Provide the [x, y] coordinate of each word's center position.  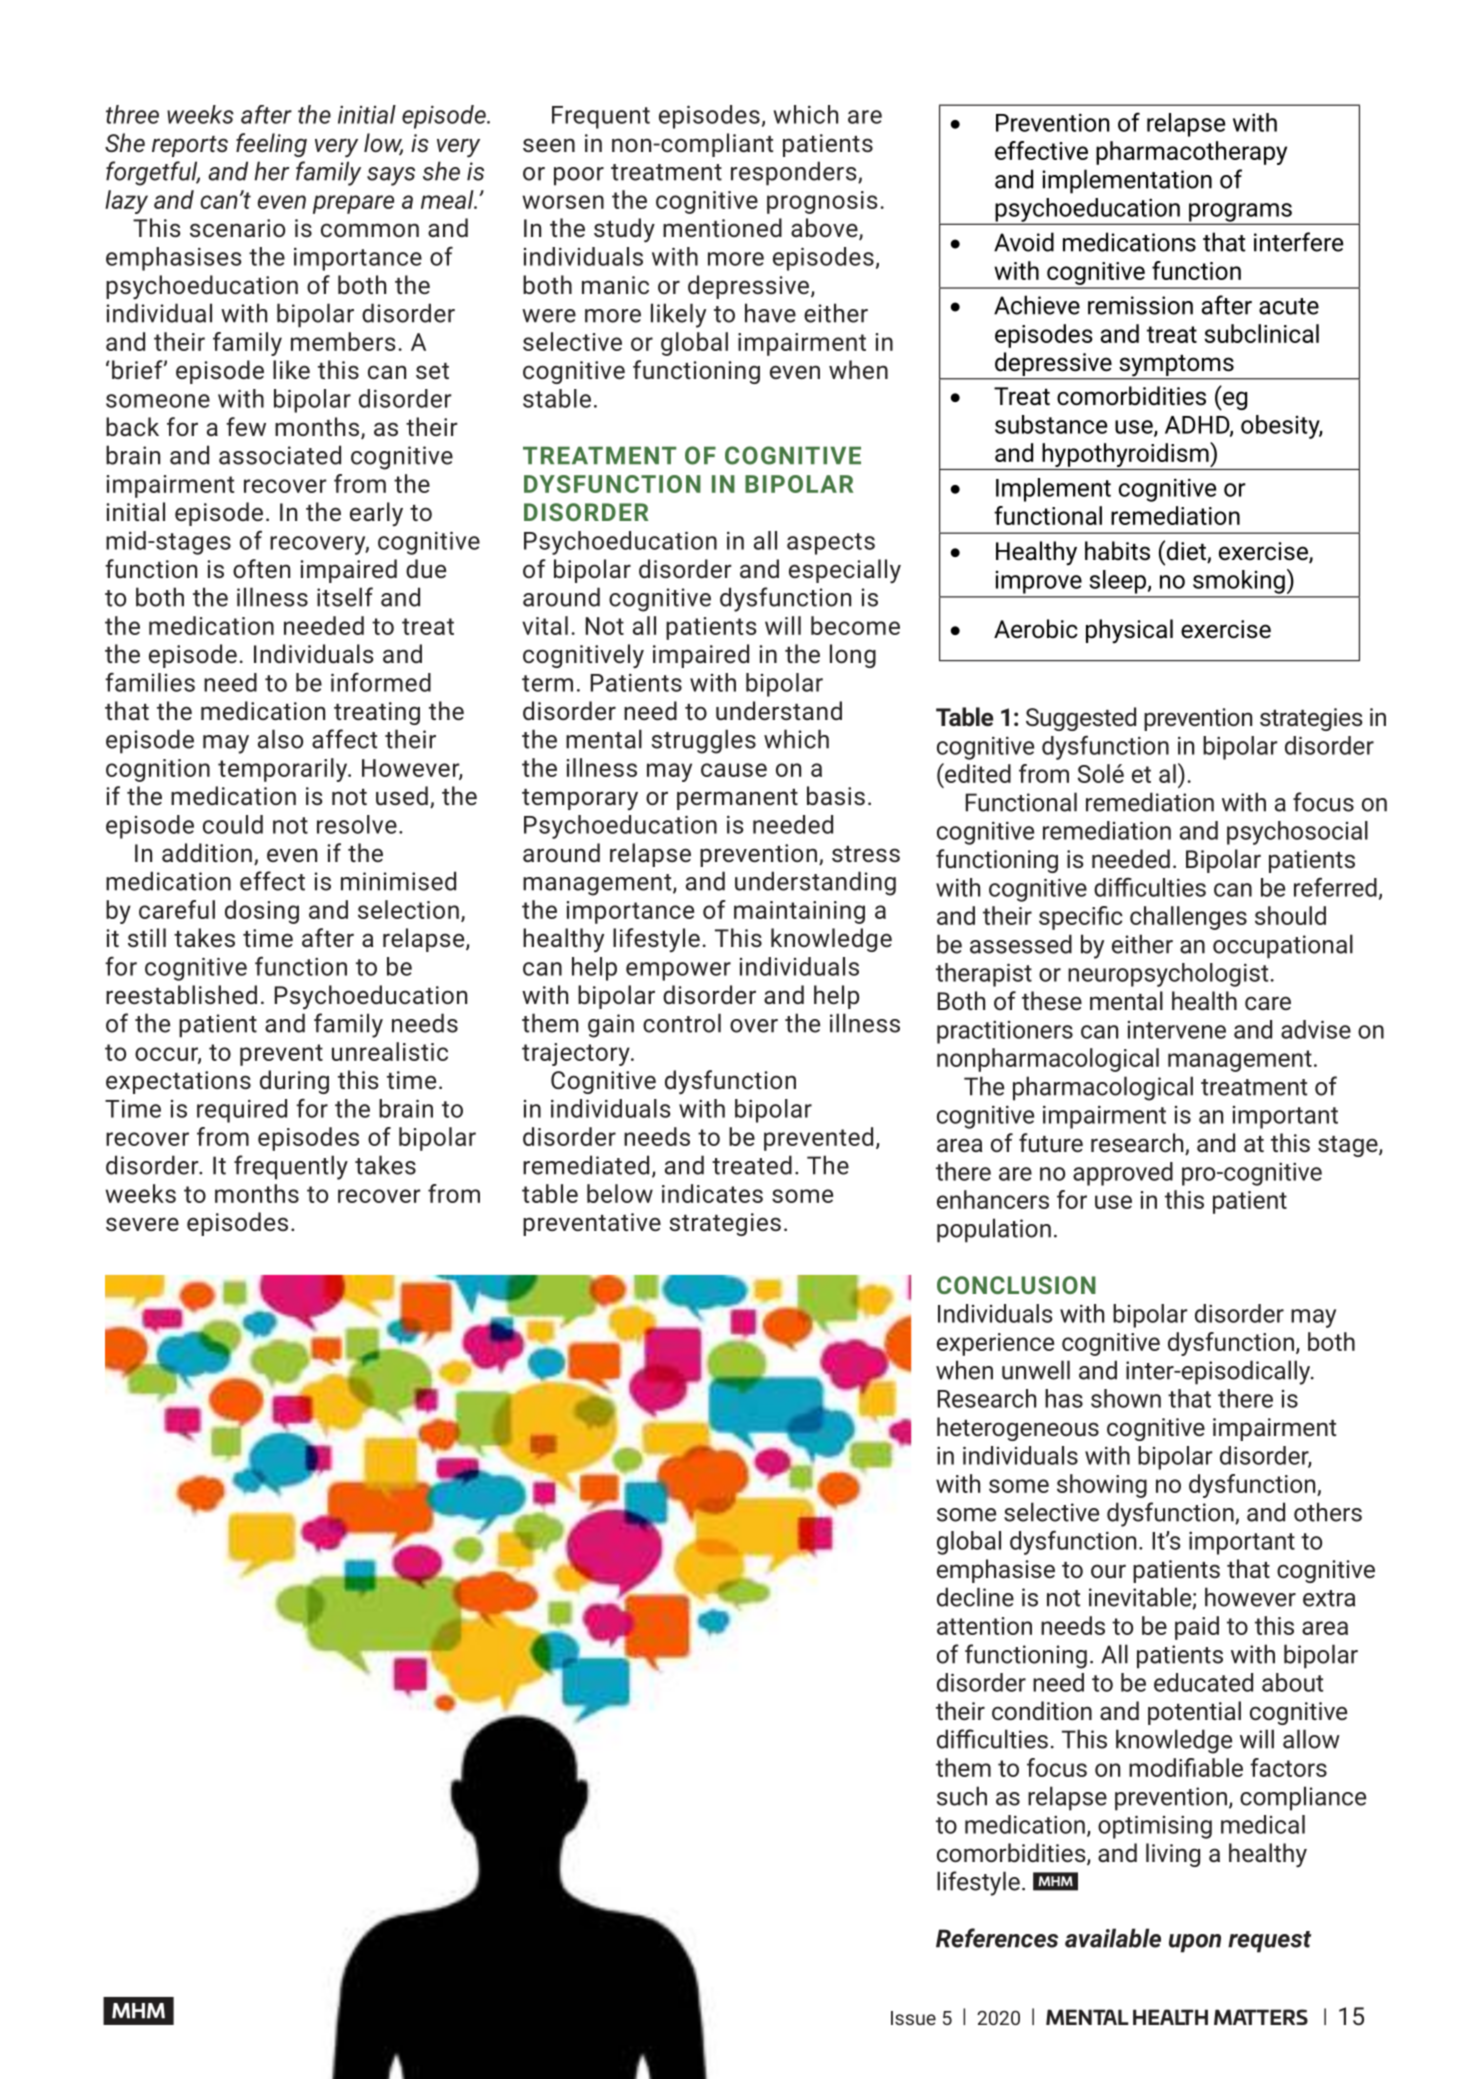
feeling [271, 145]
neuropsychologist [1168, 975]
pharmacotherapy [1191, 153]
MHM [138, 2011]
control [682, 1023]
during [294, 1082]
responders [795, 173]
